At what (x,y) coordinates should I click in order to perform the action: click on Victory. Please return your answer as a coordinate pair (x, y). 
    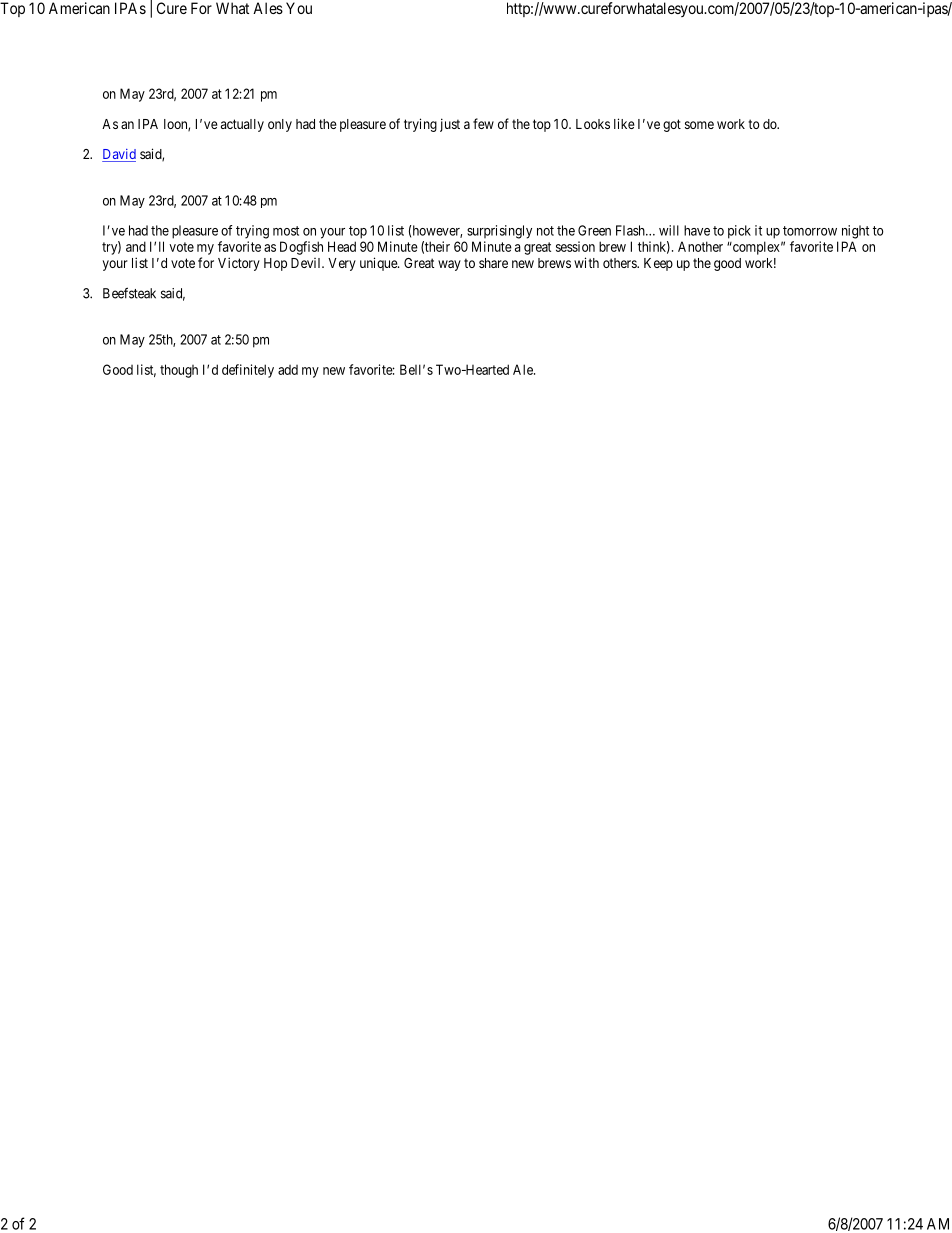
    Looking at the image, I should click on (239, 264).
